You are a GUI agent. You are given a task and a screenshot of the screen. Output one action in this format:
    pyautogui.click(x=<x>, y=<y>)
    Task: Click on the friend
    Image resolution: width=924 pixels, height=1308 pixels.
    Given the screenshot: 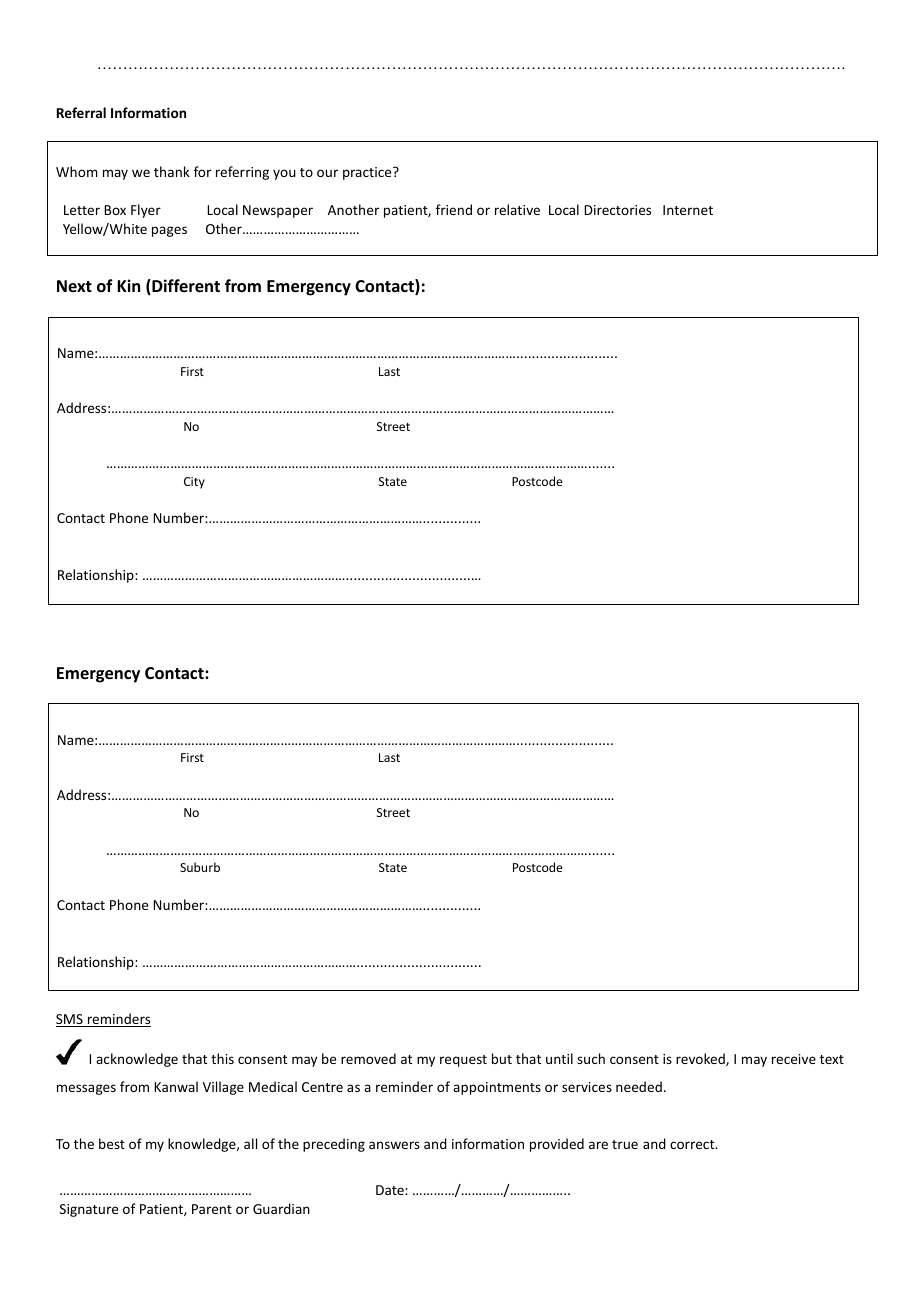 What is the action you would take?
    pyautogui.click(x=454, y=209)
